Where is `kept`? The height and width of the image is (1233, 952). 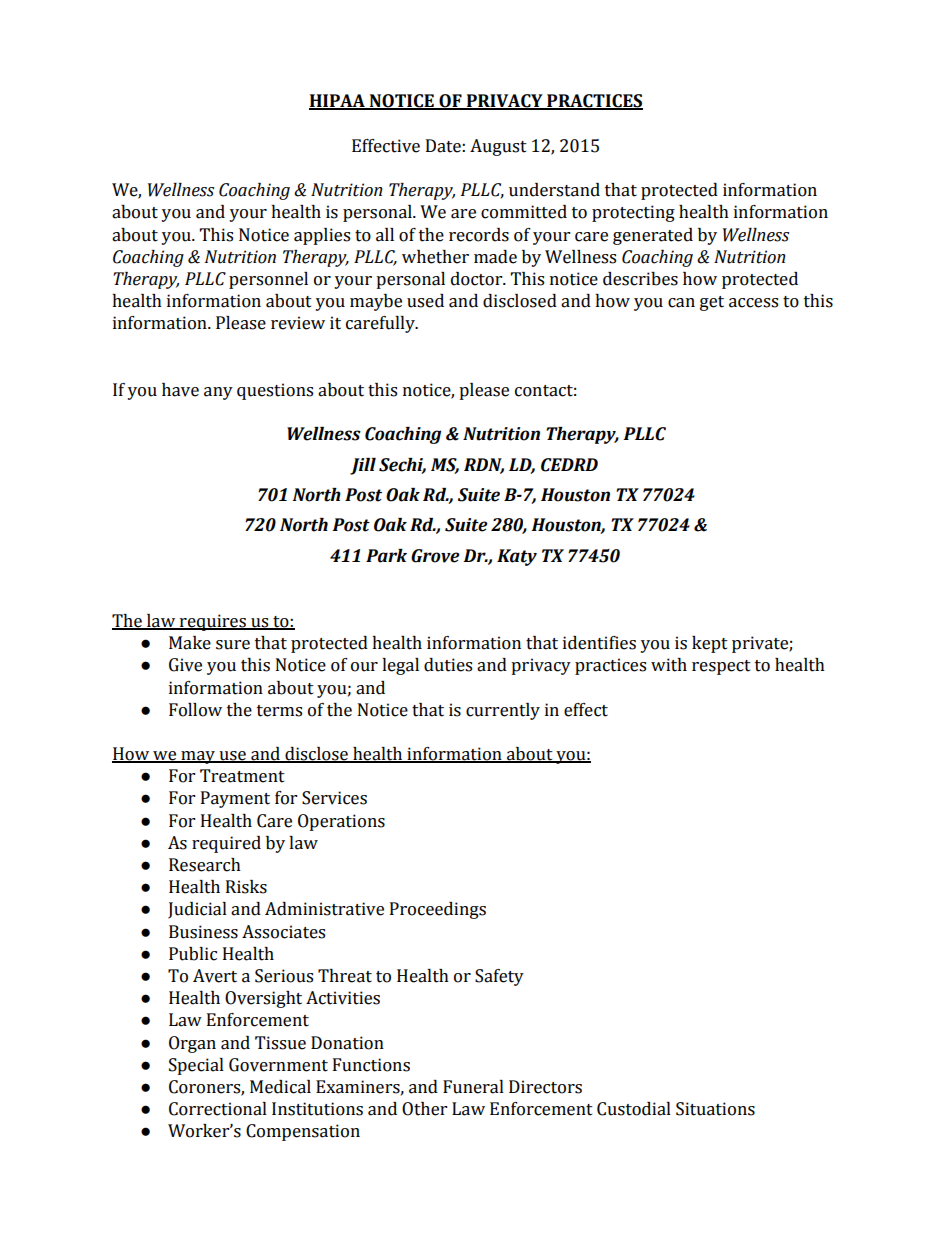 kept is located at coordinates (710, 644).
